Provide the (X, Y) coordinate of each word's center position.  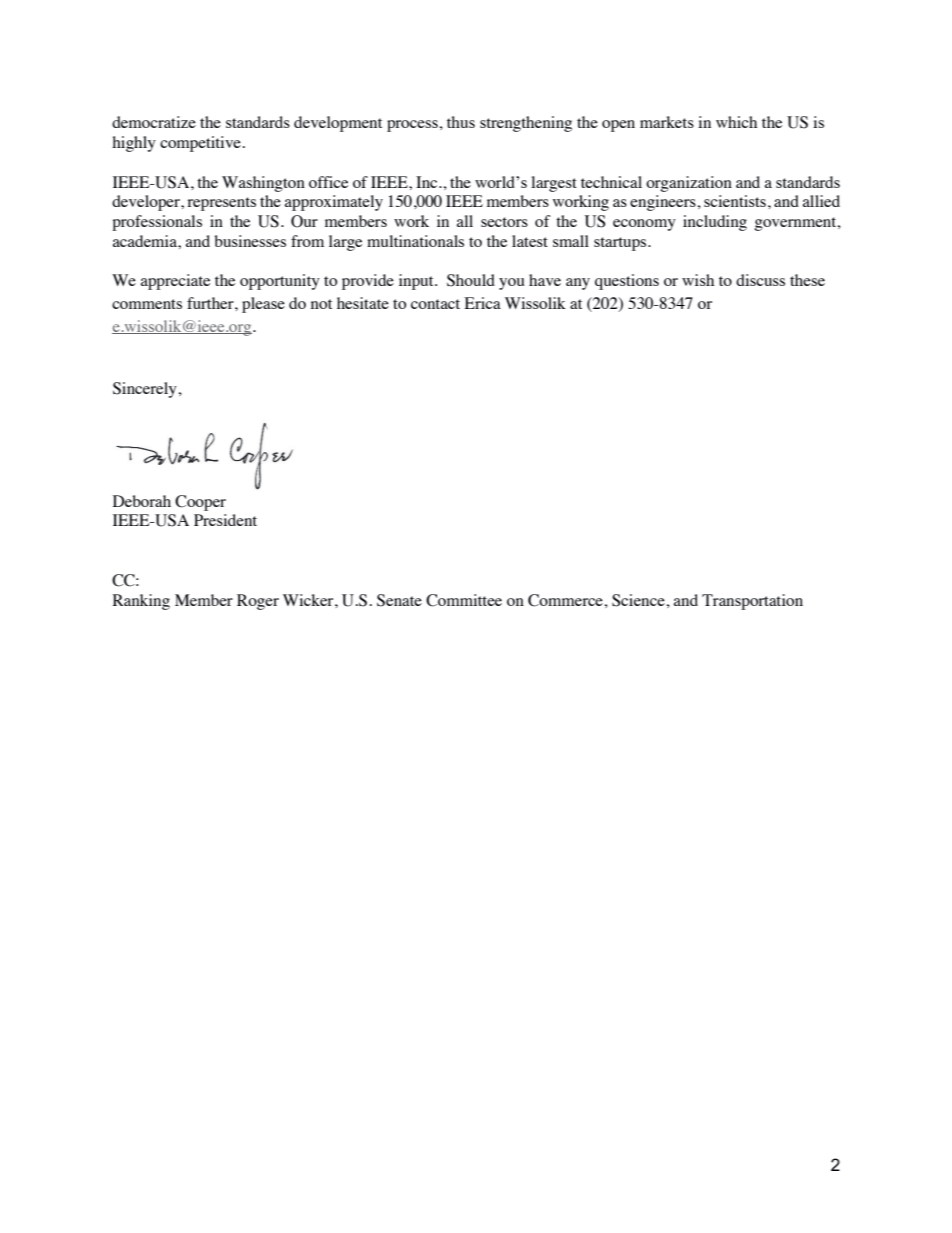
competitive (200, 144)
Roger (258, 602)
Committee (464, 600)
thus (461, 122)
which (736, 122)
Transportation (752, 602)
